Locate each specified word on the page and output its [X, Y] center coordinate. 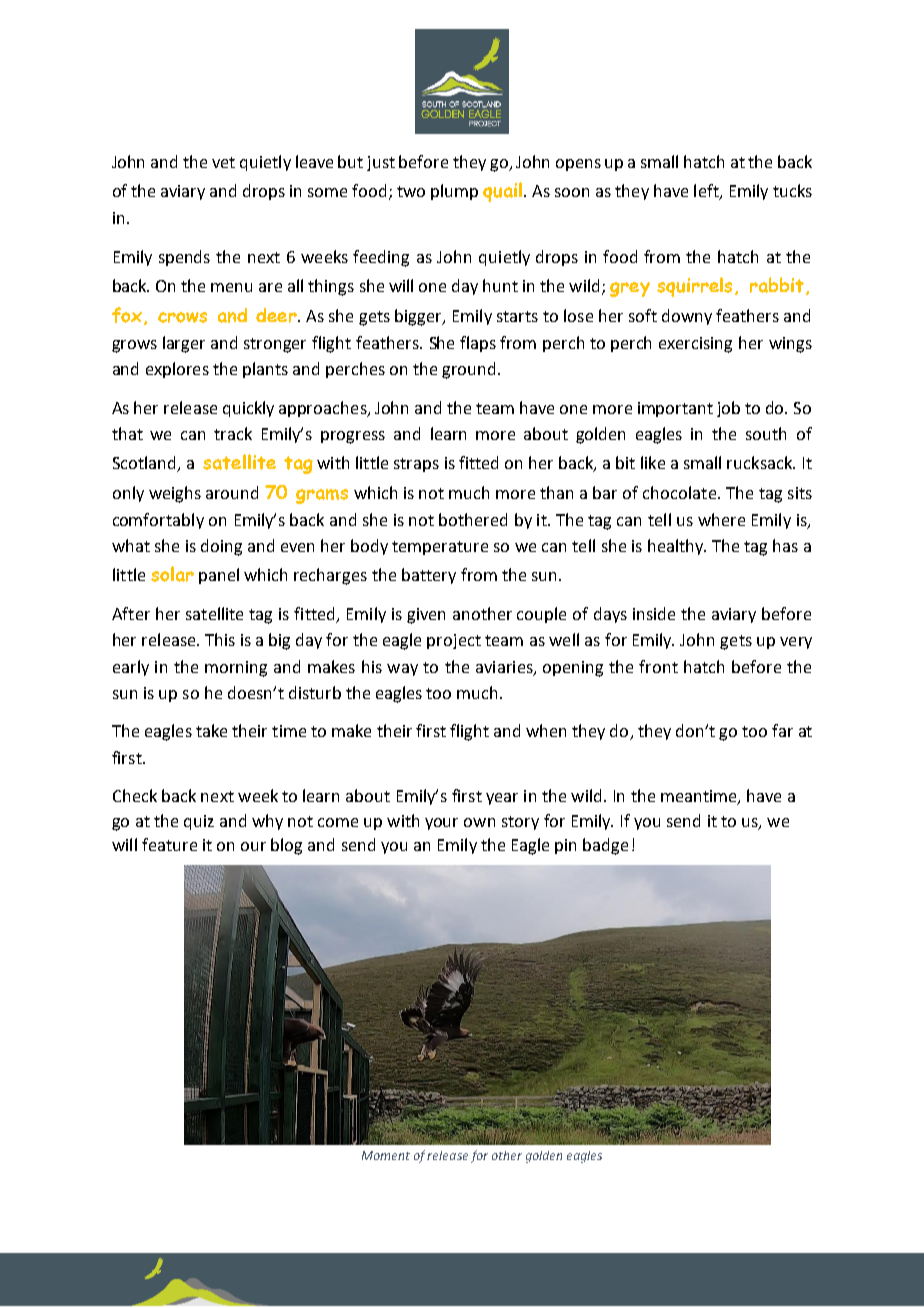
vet [223, 162]
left [707, 192]
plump [454, 192]
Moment [386, 1155]
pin [565, 846]
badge [605, 846]
